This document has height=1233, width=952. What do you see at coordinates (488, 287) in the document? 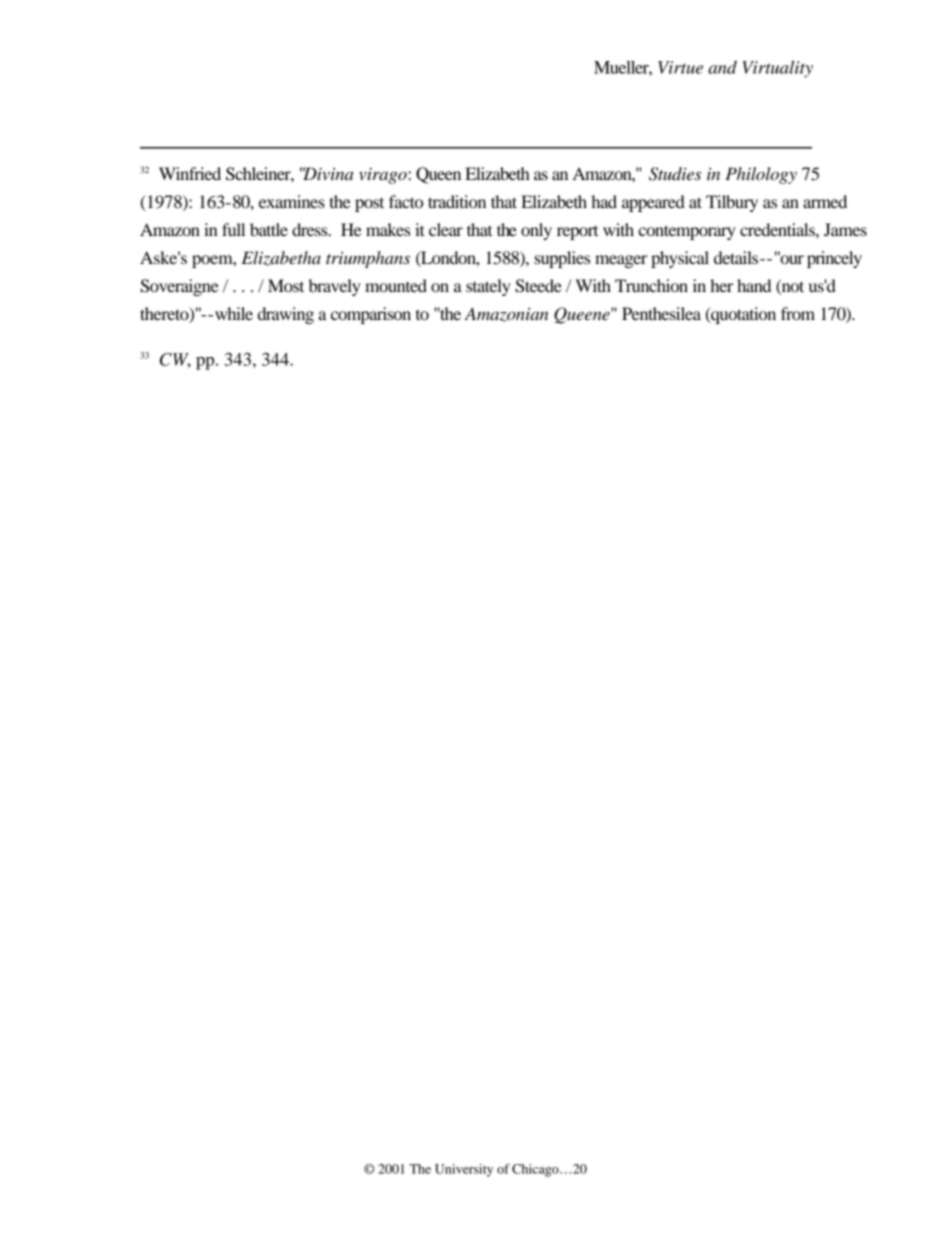
I see `stately` at bounding box center [488, 287].
